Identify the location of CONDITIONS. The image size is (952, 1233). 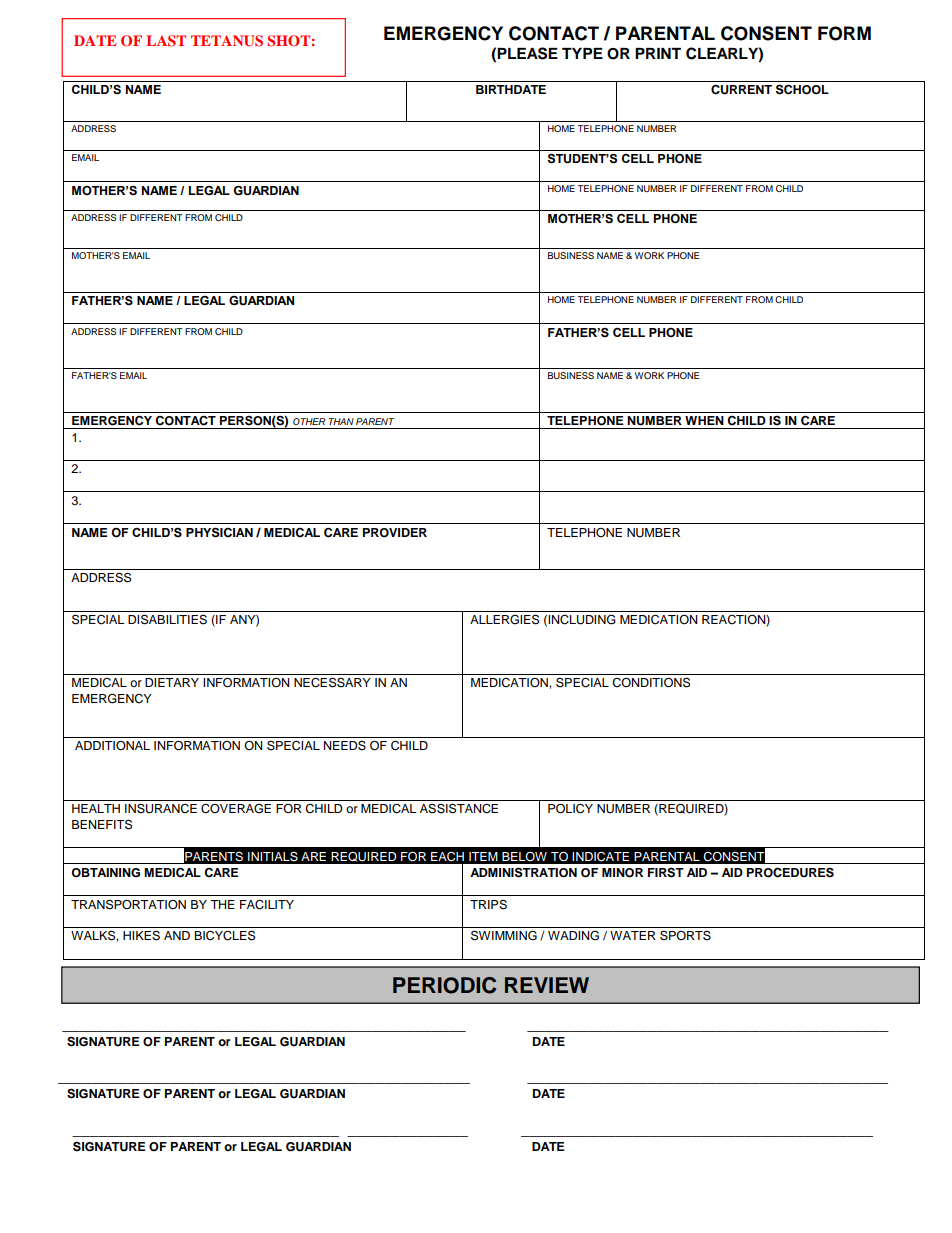
(651, 682).
